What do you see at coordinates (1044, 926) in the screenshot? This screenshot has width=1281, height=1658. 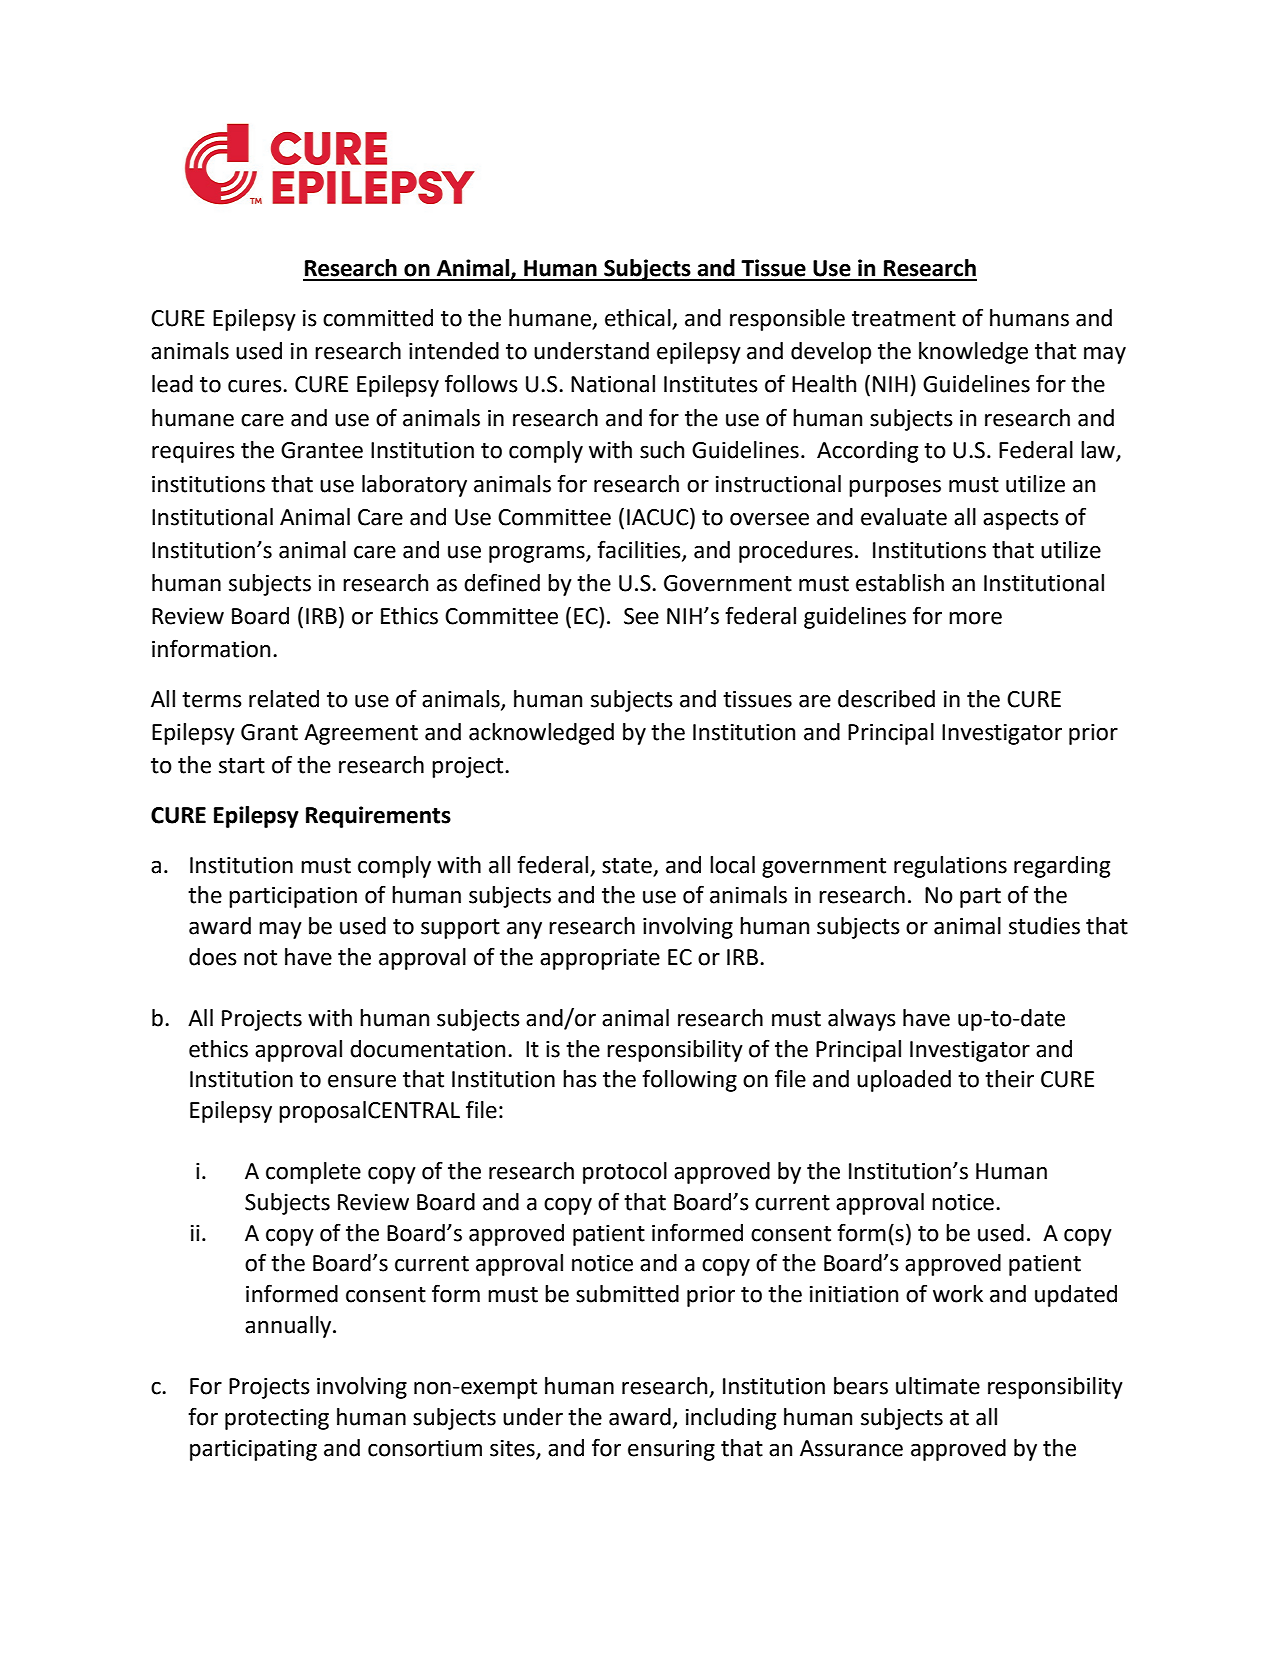 I see `studies` at bounding box center [1044, 926].
